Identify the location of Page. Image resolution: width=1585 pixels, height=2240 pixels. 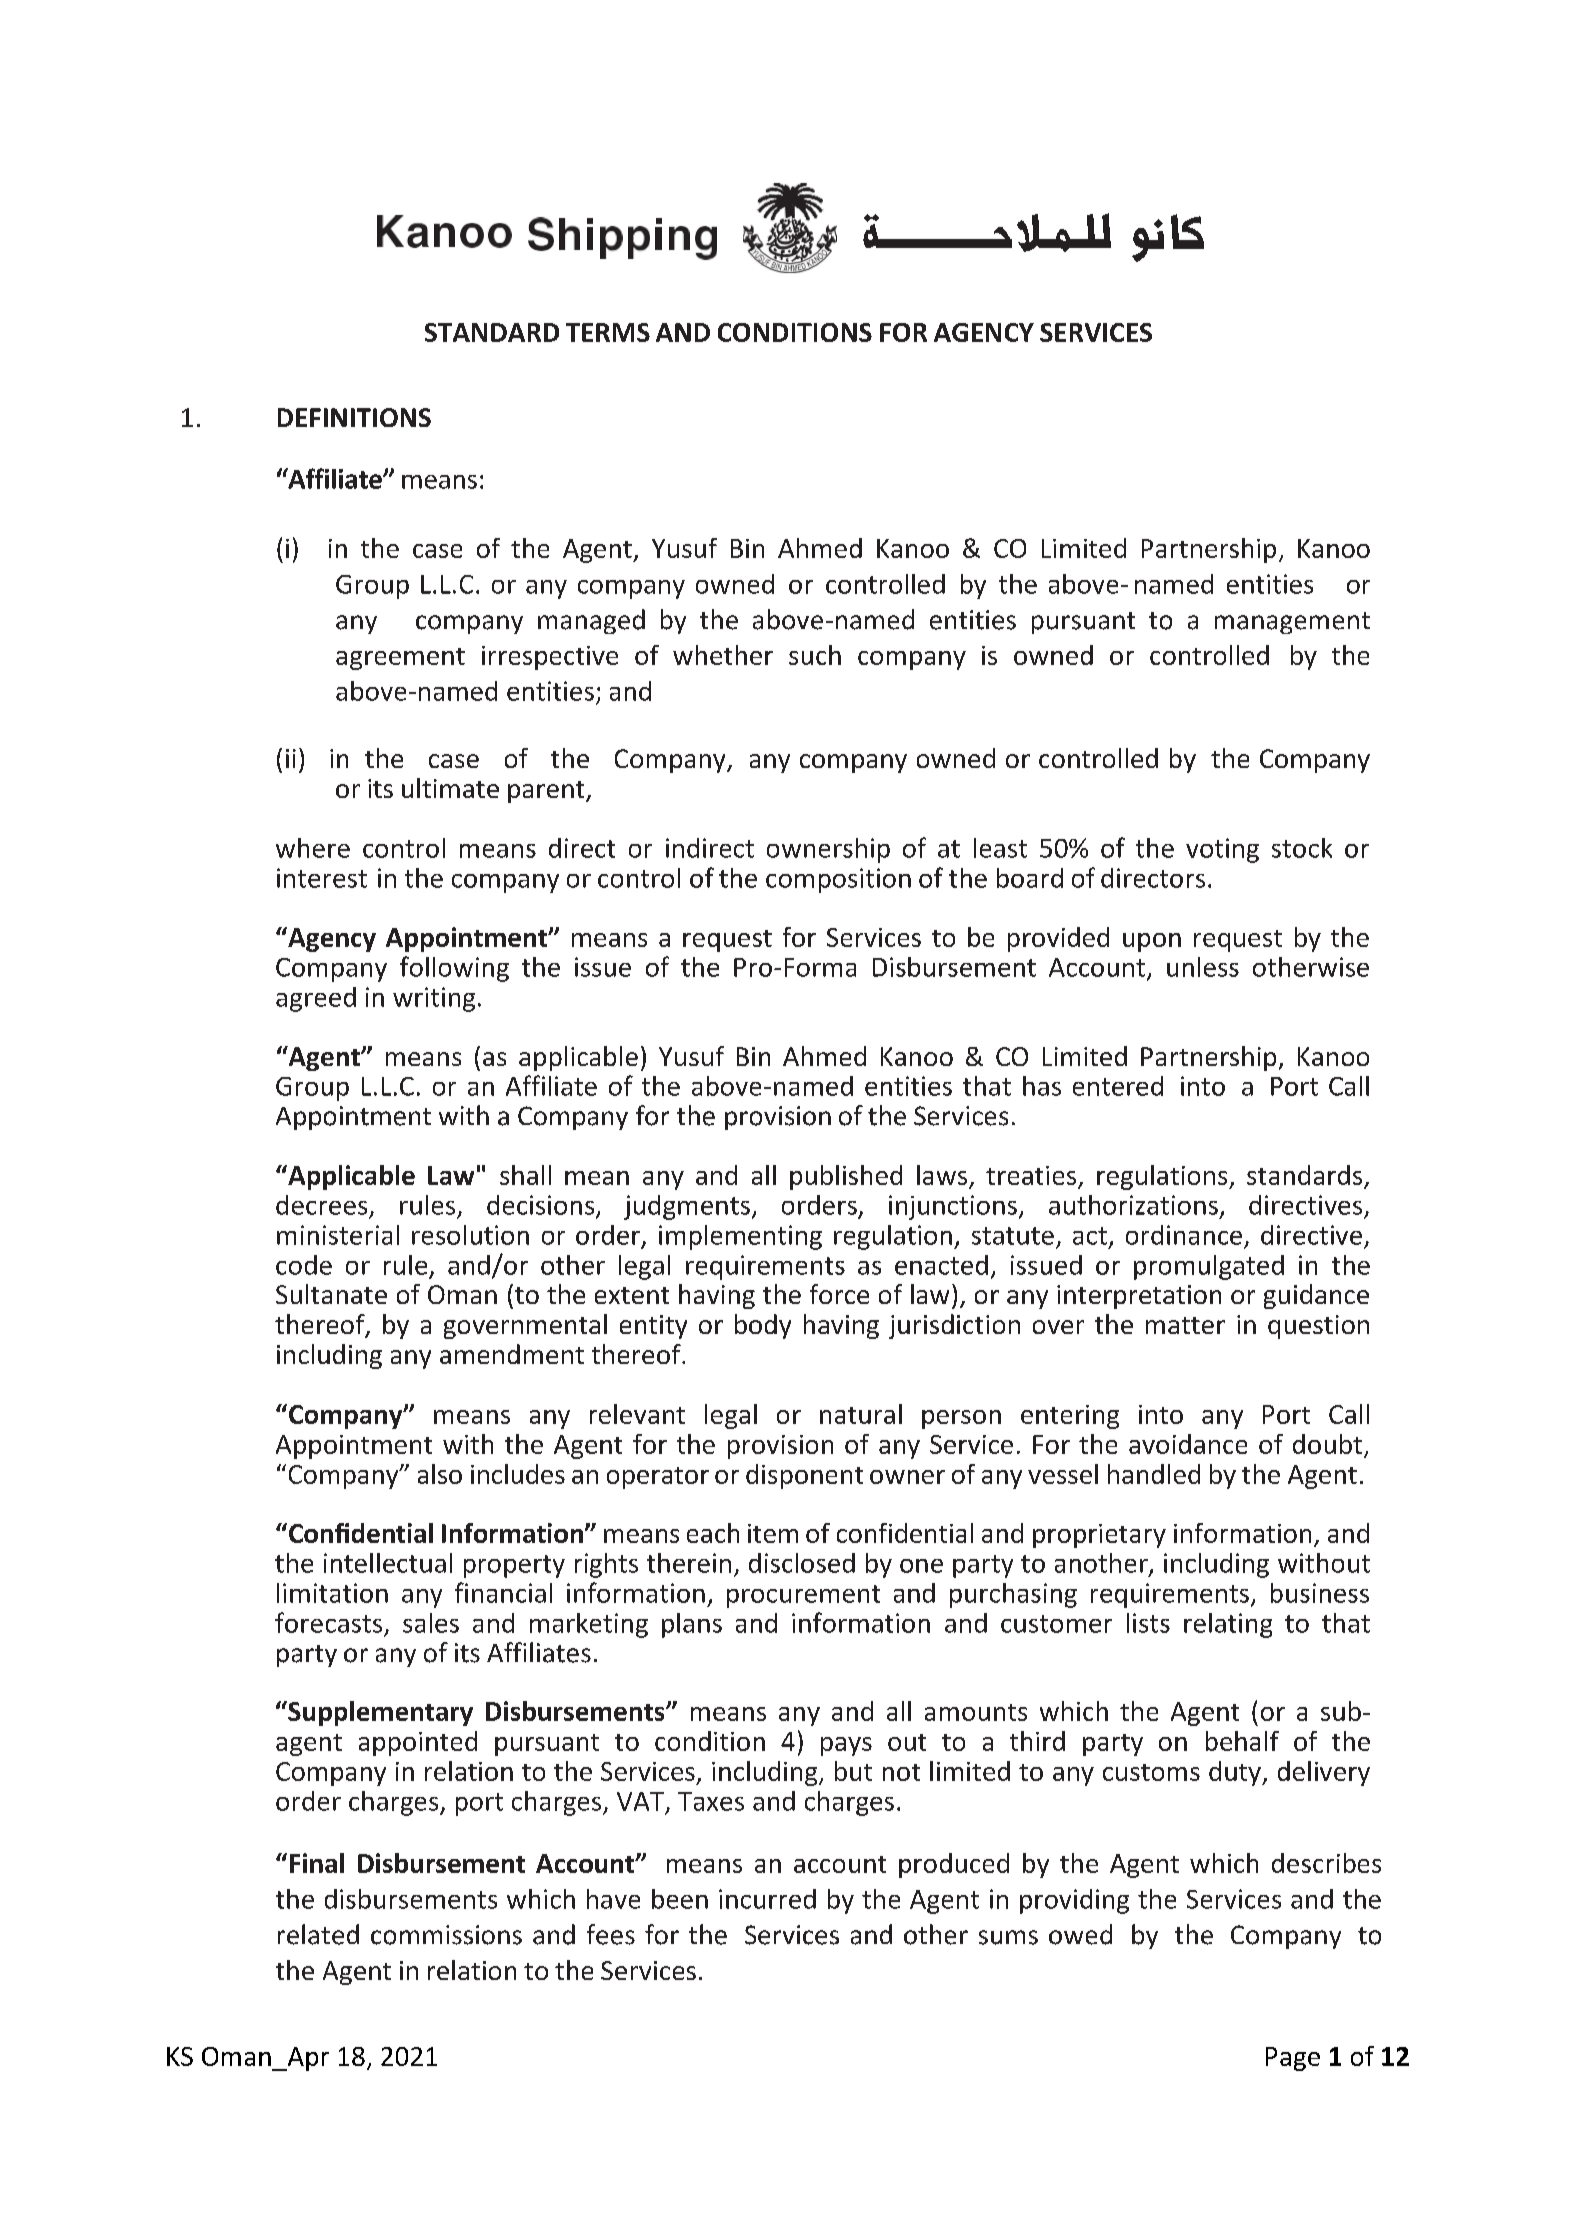
(1293, 2059).
